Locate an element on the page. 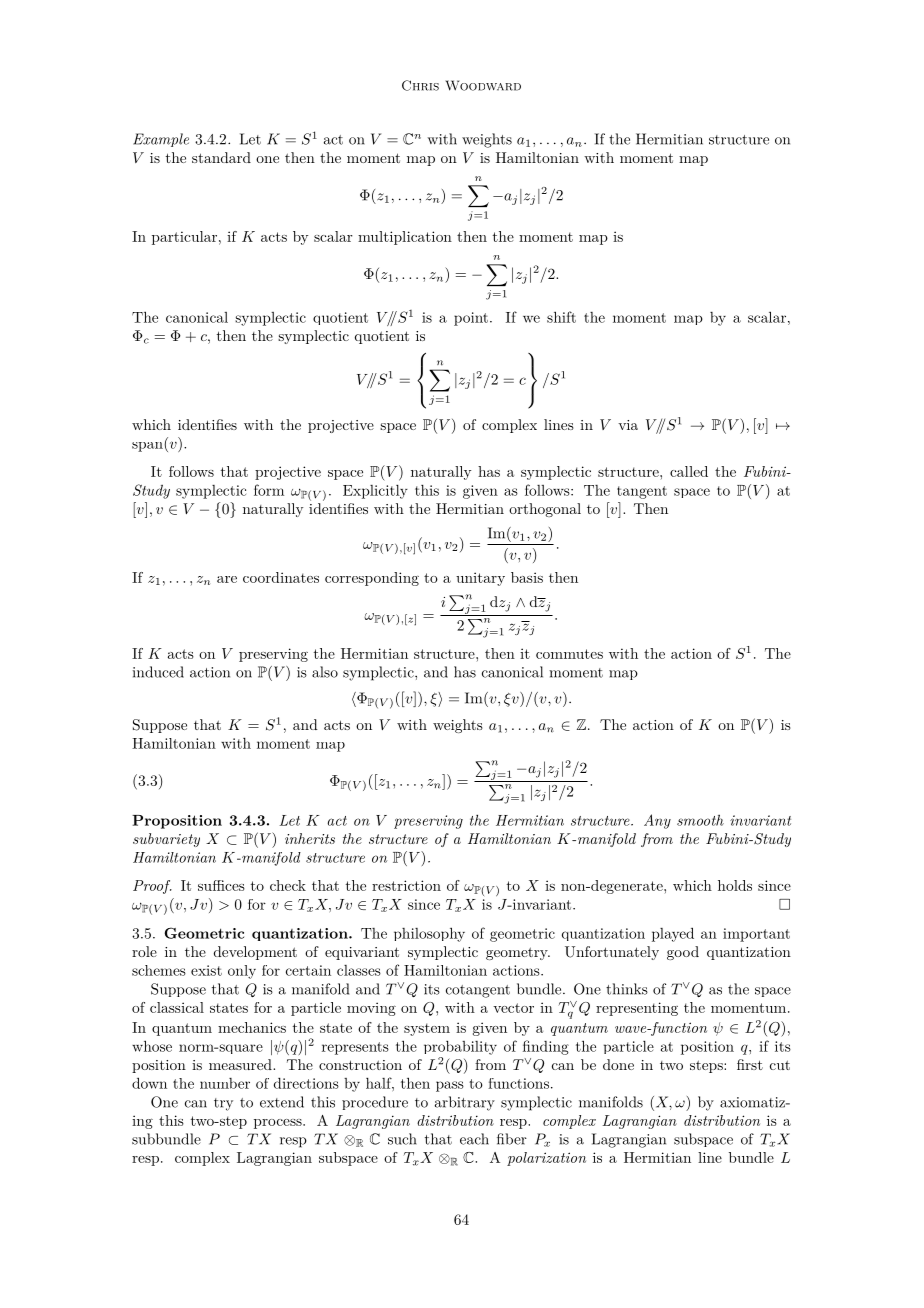 The height and width of the document is (1308, 924). point is located at coordinates (471, 319).
